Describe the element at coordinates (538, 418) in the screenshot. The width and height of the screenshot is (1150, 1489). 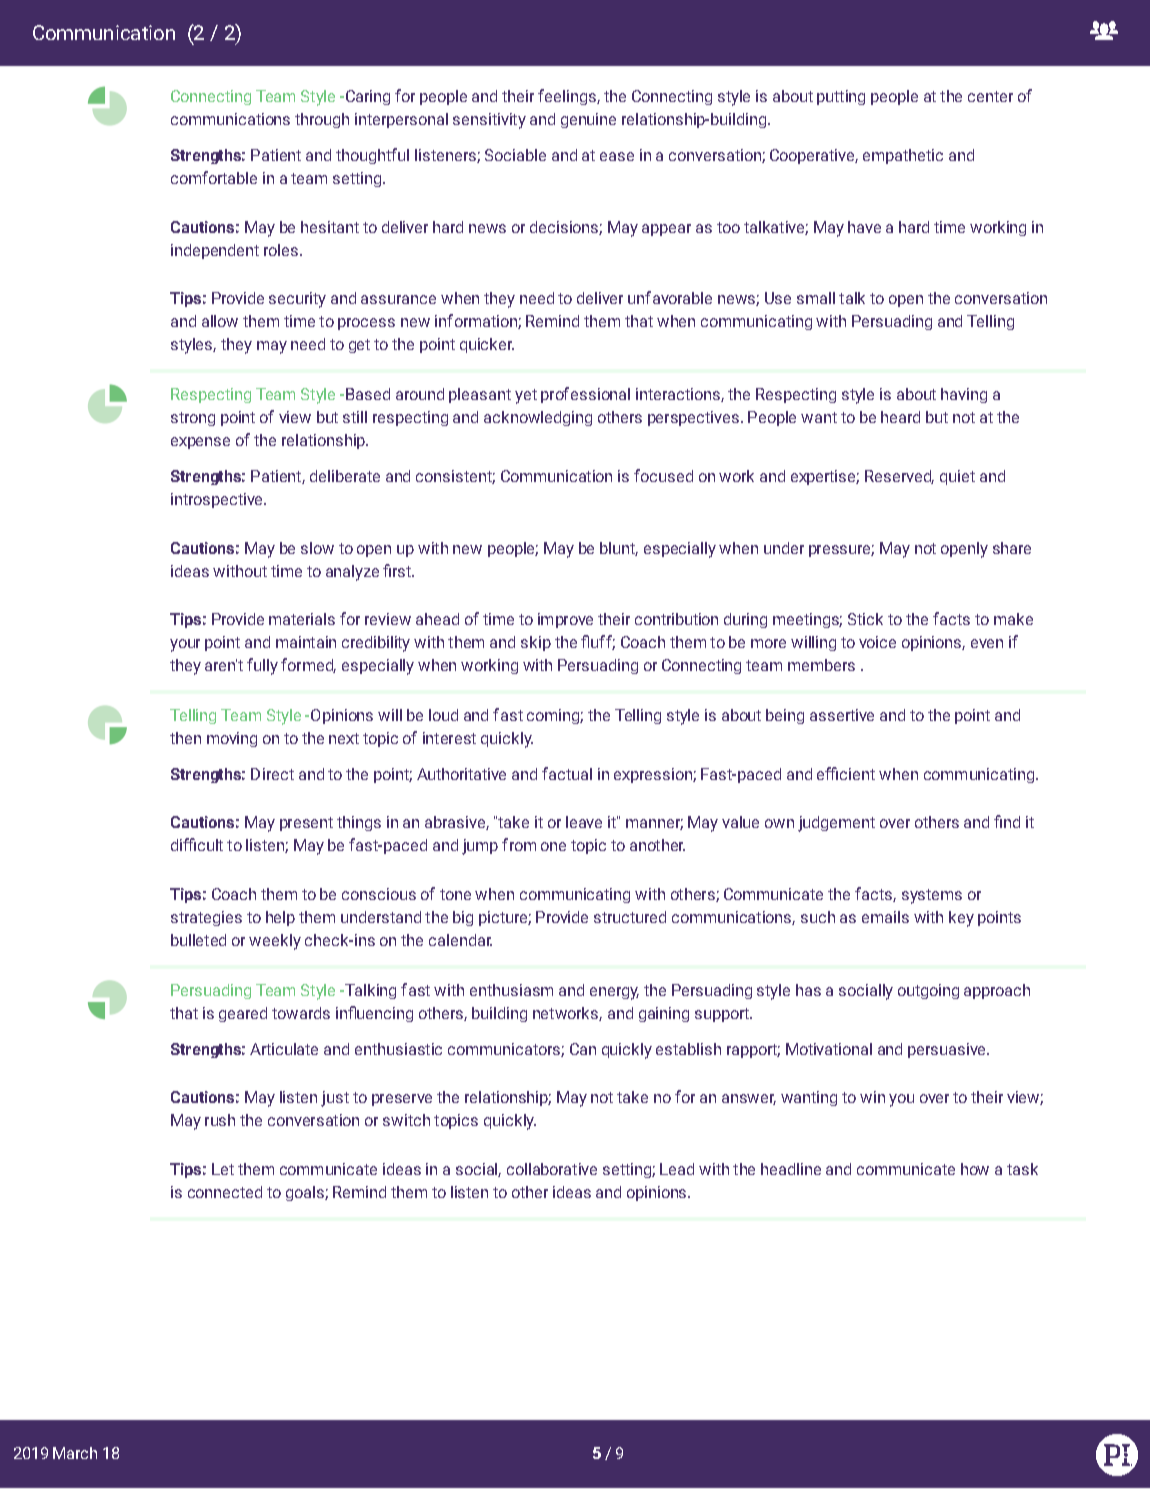
I see `acknowledging` at that location.
